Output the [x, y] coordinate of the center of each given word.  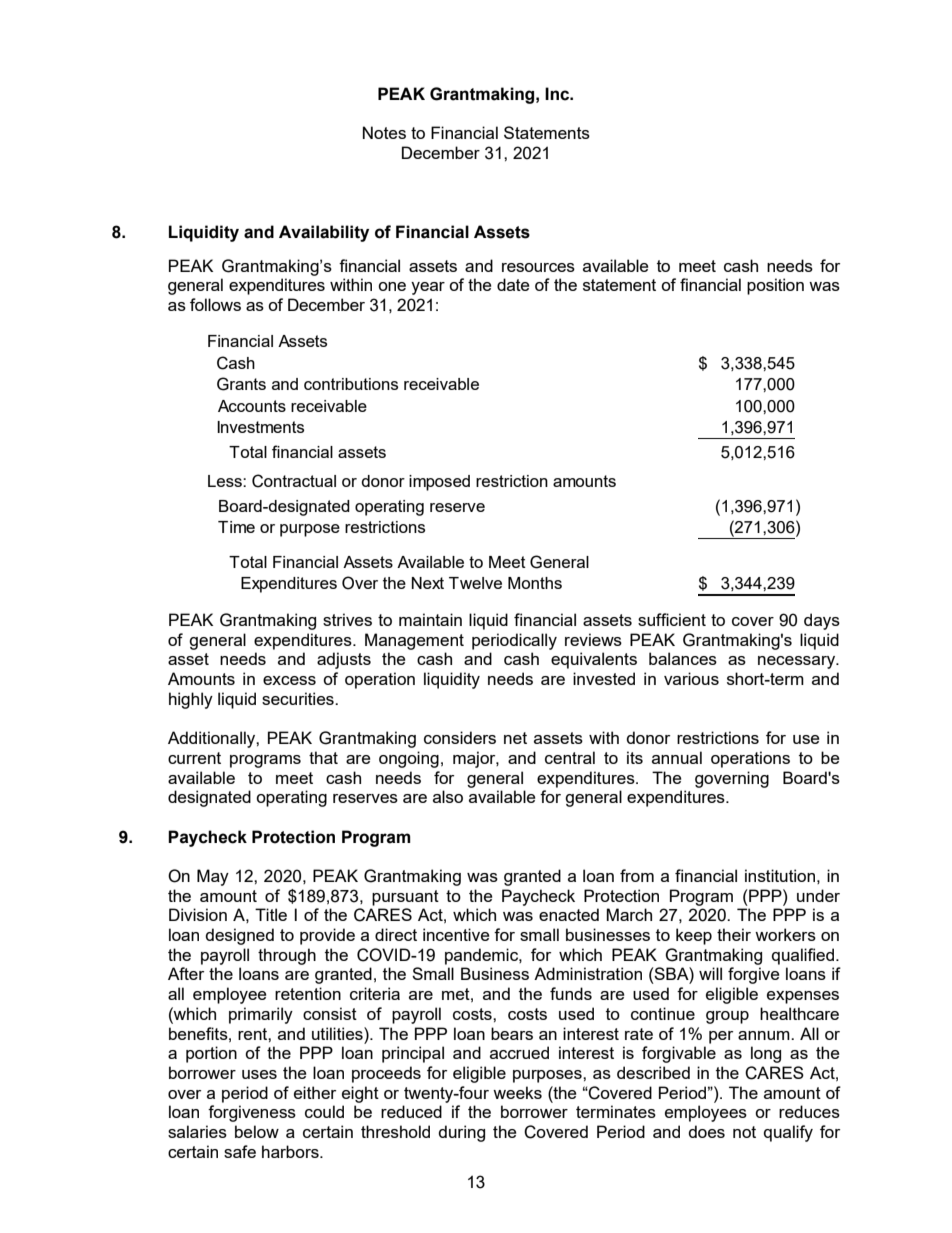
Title [271, 914]
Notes [384, 132]
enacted [569, 914]
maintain [430, 619]
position [775, 286]
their [734, 934]
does [706, 1131]
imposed [439, 483]
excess [289, 680]
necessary [798, 662]
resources [538, 267]
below [257, 1131]
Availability [324, 233]
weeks [517, 1092]
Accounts [252, 406]
